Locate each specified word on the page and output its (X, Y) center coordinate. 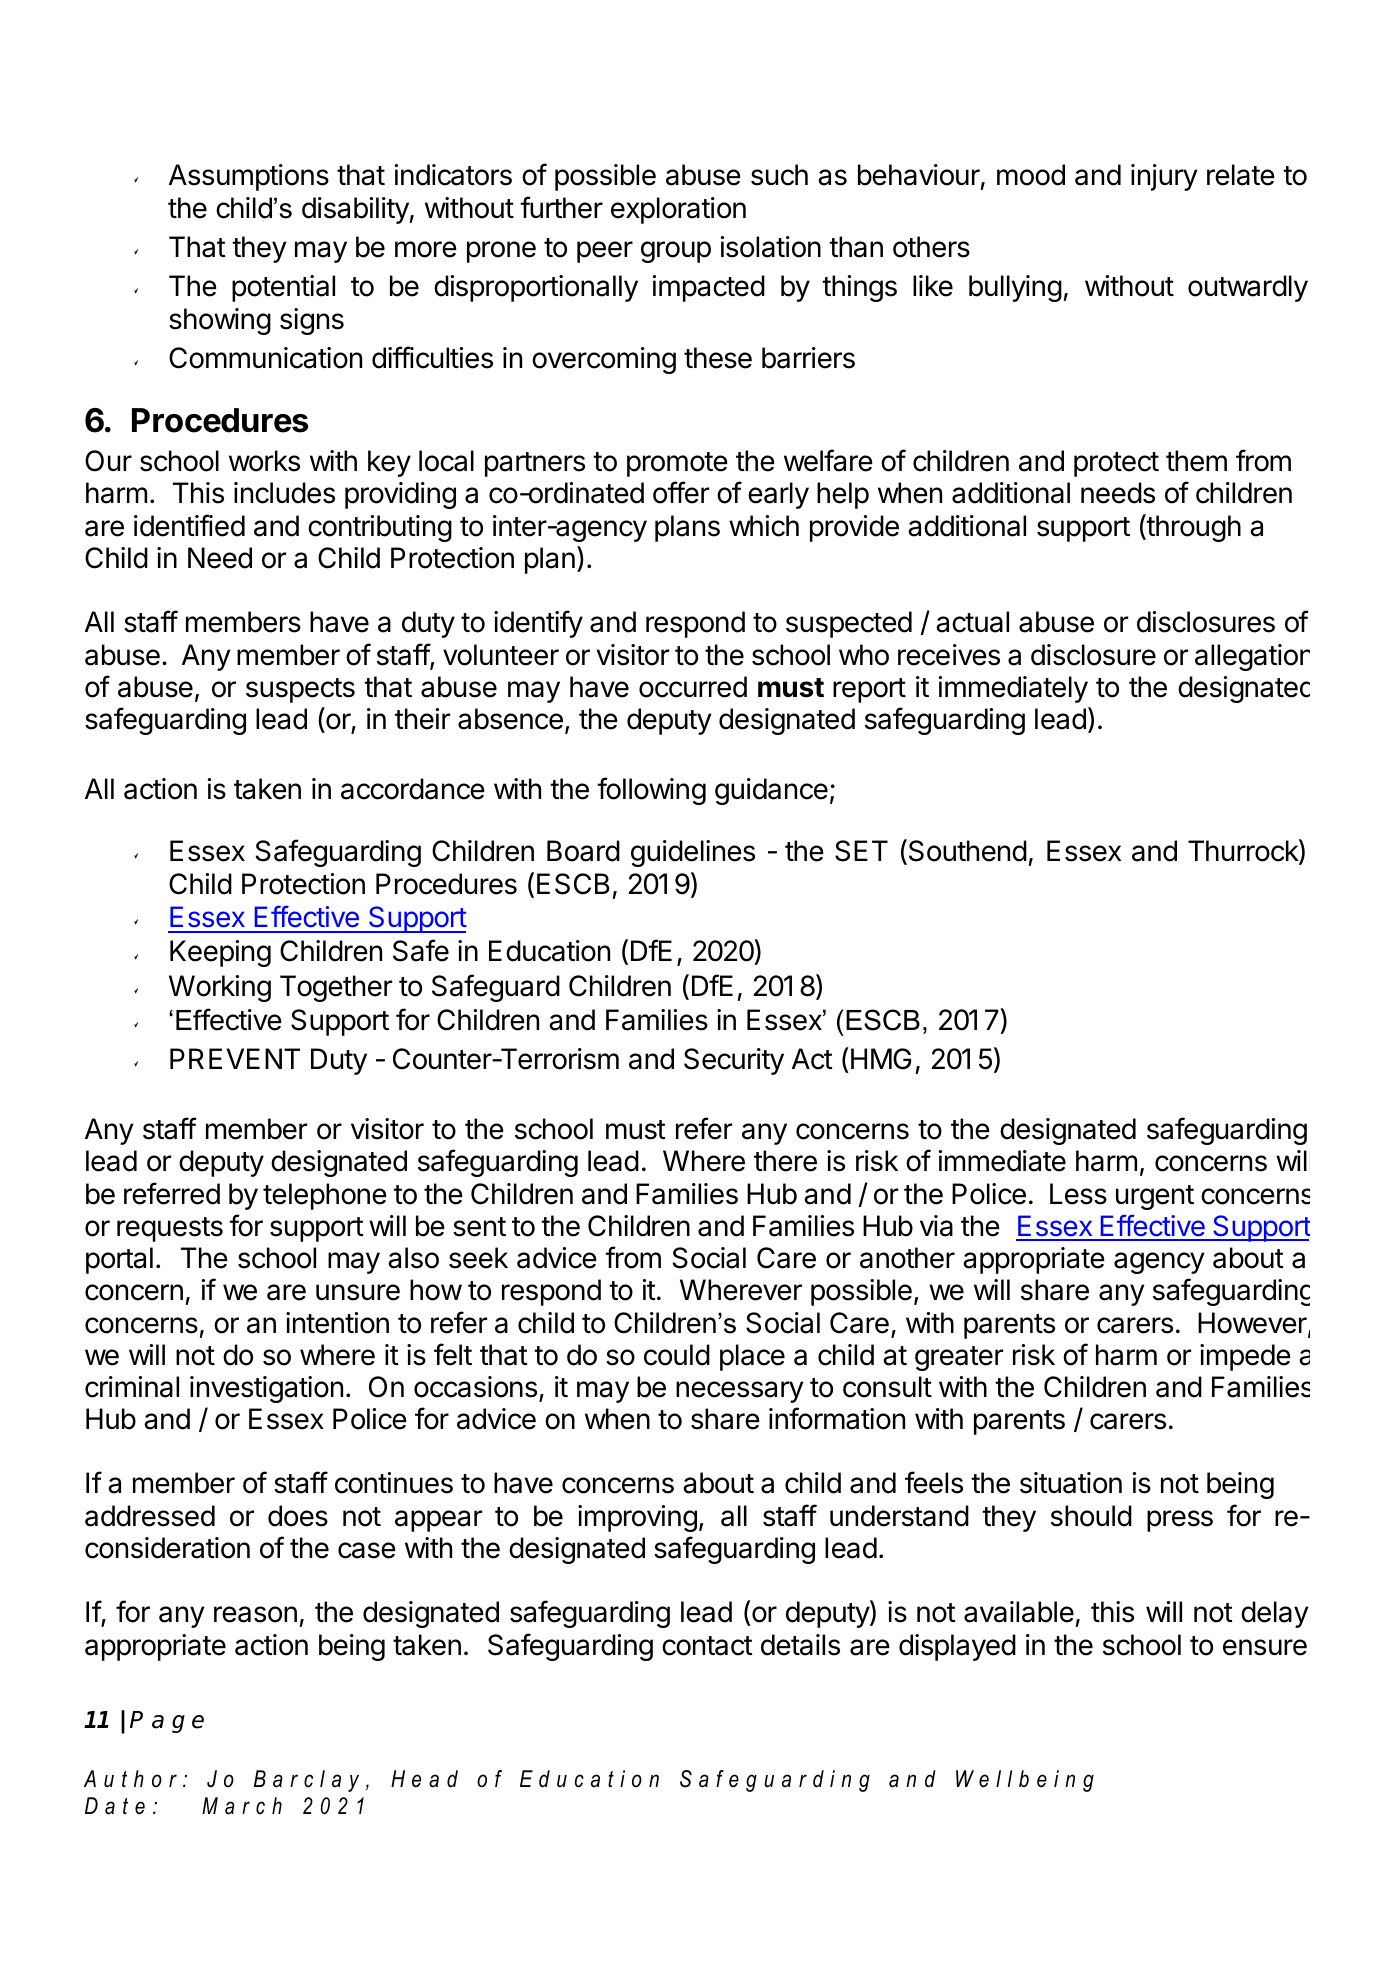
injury (1164, 177)
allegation (1252, 657)
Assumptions (249, 177)
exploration (678, 210)
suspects (300, 690)
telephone (325, 1196)
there (785, 1161)
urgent (1155, 1197)
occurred (693, 687)
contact (707, 1646)
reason (255, 1614)
